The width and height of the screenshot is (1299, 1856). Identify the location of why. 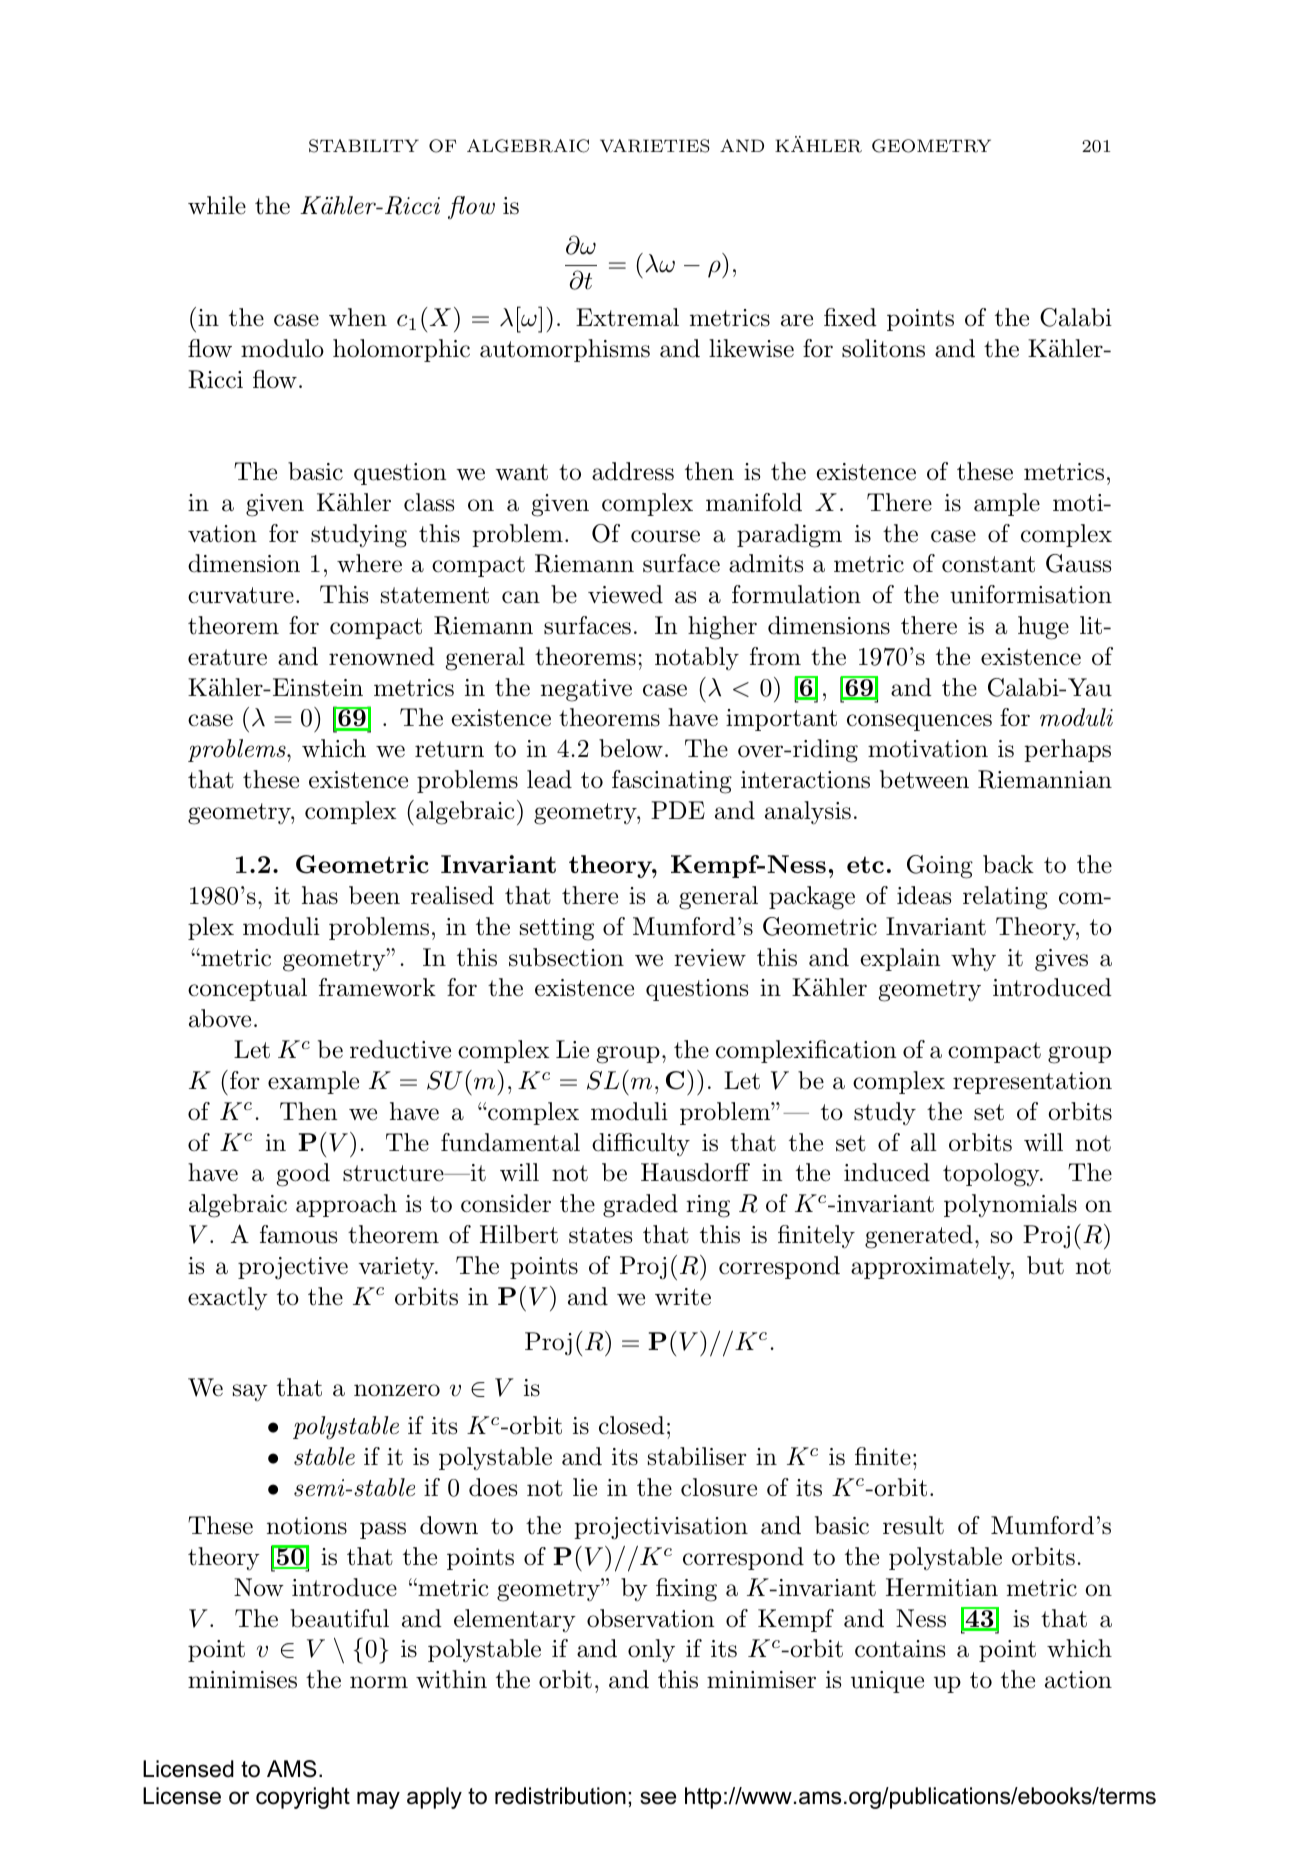
(973, 960).
